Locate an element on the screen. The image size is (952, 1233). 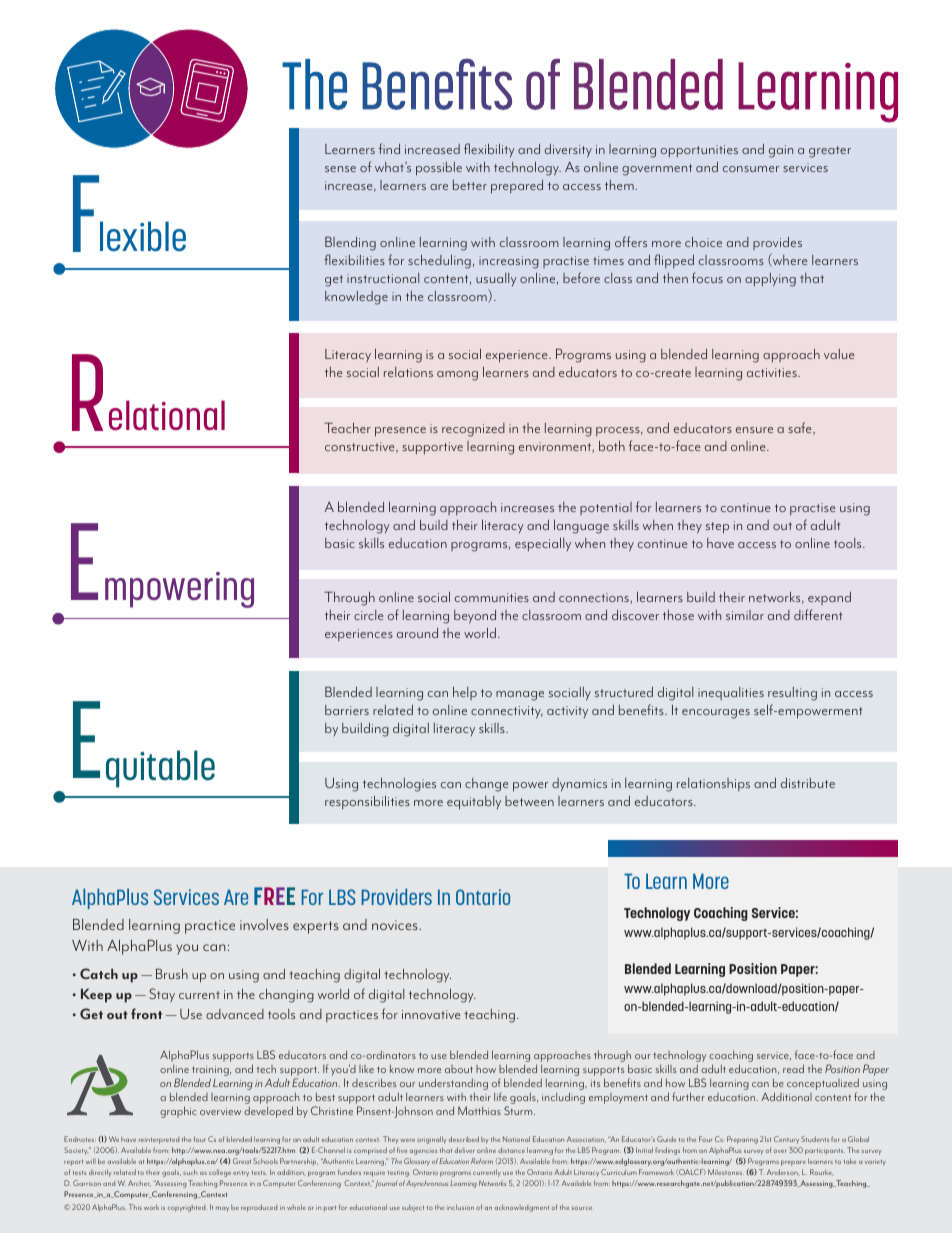
innovative is located at coordinates (431, 1014).
